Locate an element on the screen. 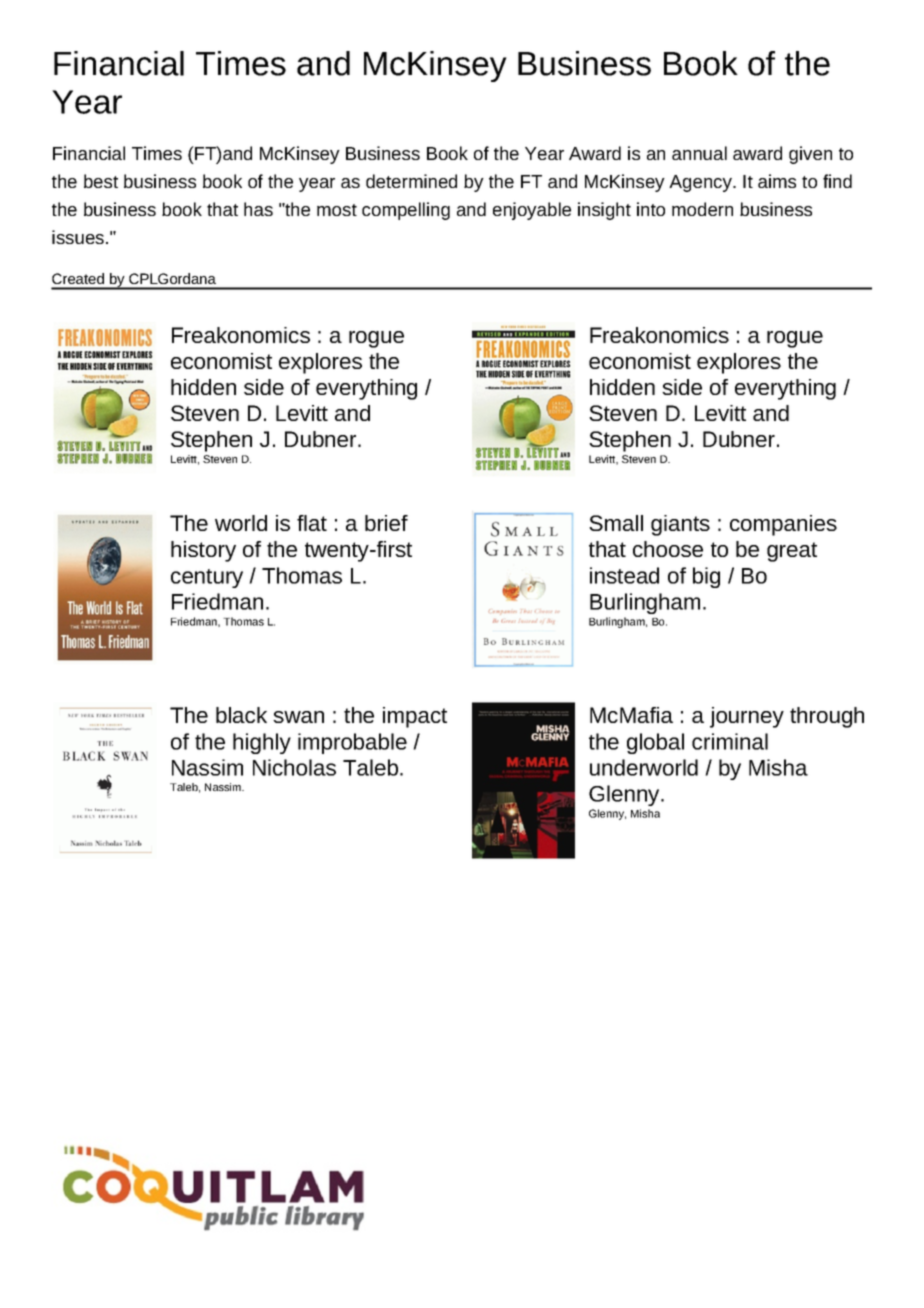 Image resolution: width=924 pixels, height=1308 pixels. impact is located at coordinates (415, 717).
